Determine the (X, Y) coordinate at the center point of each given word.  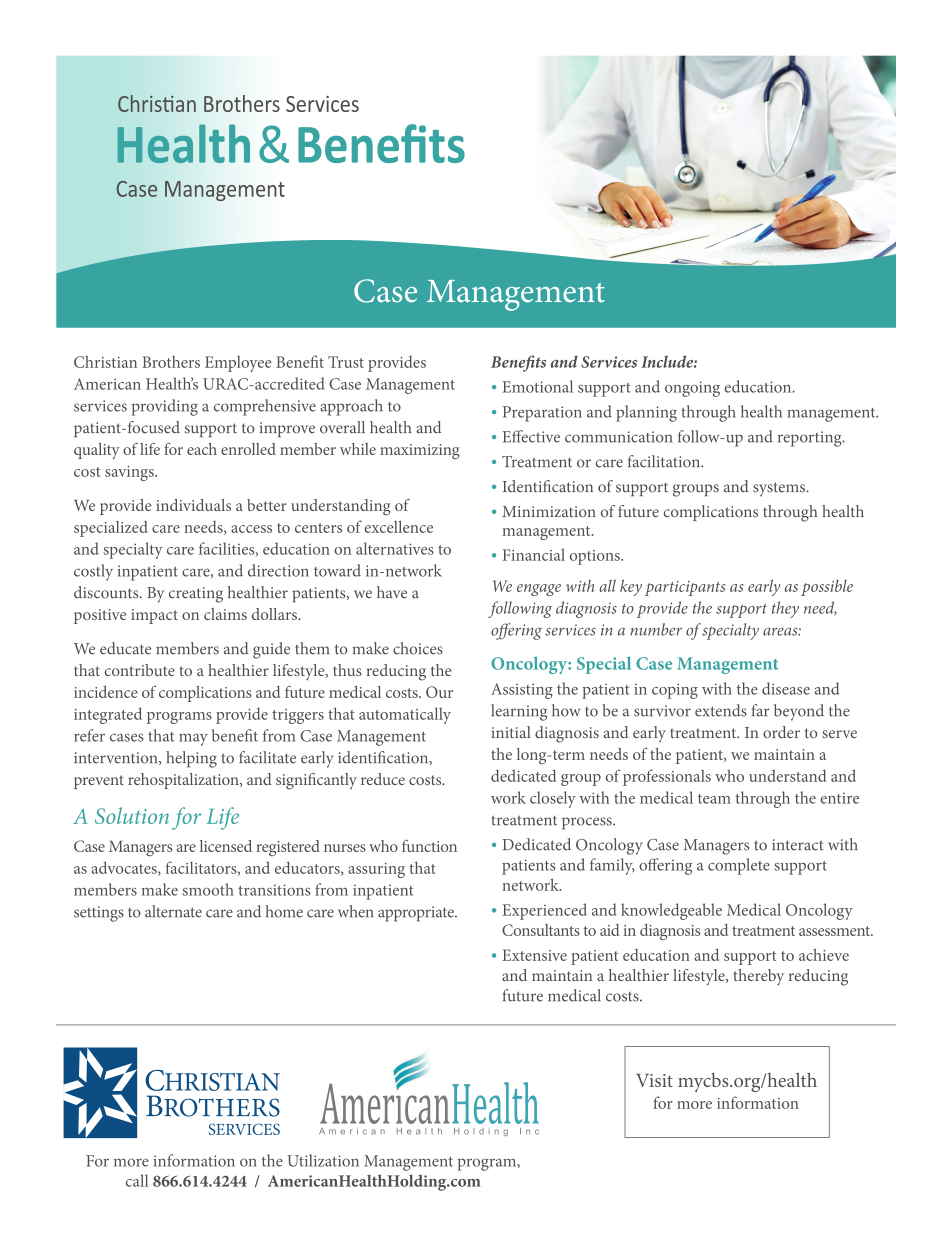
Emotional (537, 386)
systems (780, 489)
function (429, 845)
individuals (193, 505)
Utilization (323, 1160)
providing (165, 407)
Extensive (534, 955)
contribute (140, 670)
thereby (758, 977)
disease (786, 688)
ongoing (692, 389)
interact (798, 845)
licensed (226, 846)
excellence (398, 526)
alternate (173, 911)
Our (439, 692)
